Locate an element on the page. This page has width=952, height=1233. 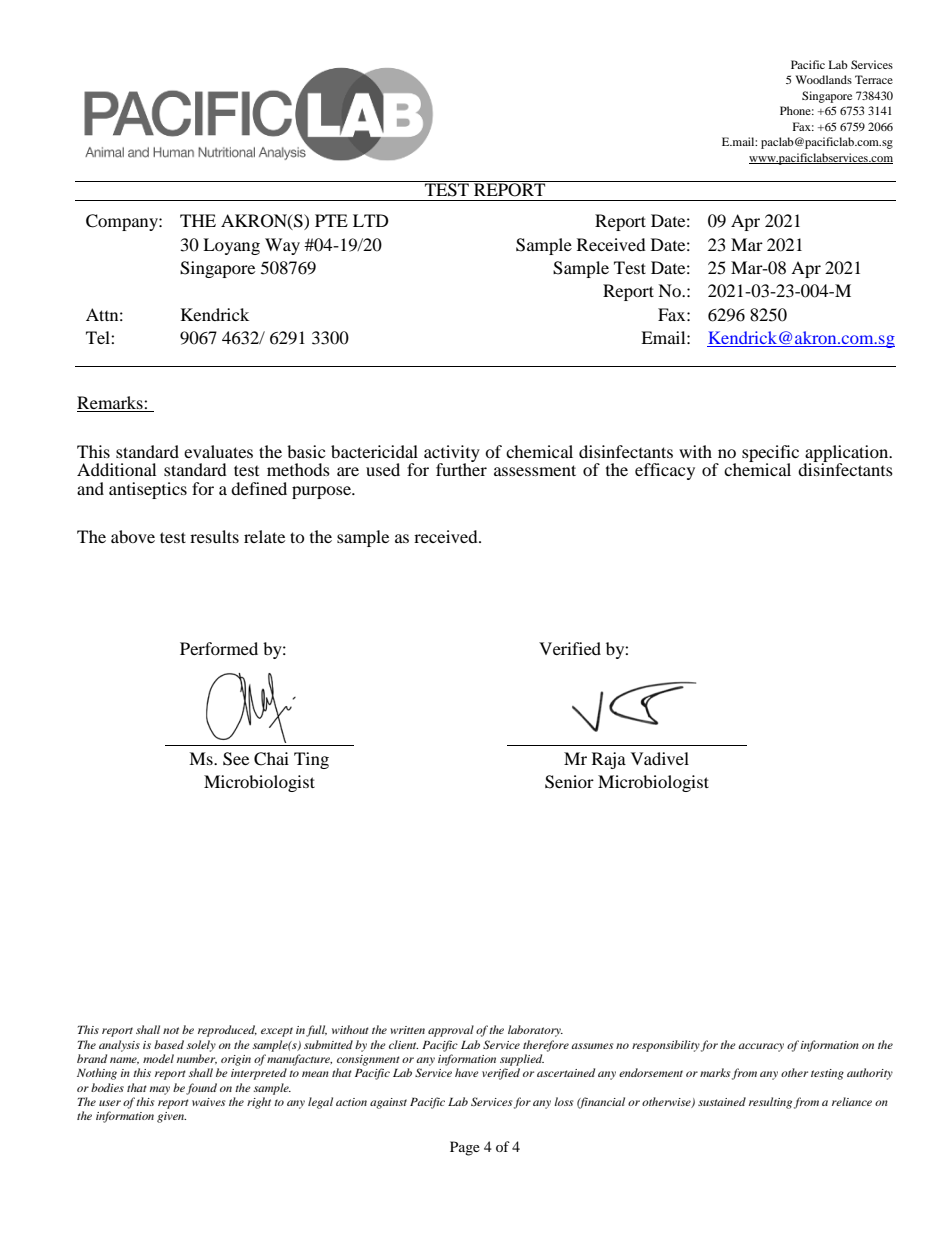
efficacy is located at coordinates (665, 471).
